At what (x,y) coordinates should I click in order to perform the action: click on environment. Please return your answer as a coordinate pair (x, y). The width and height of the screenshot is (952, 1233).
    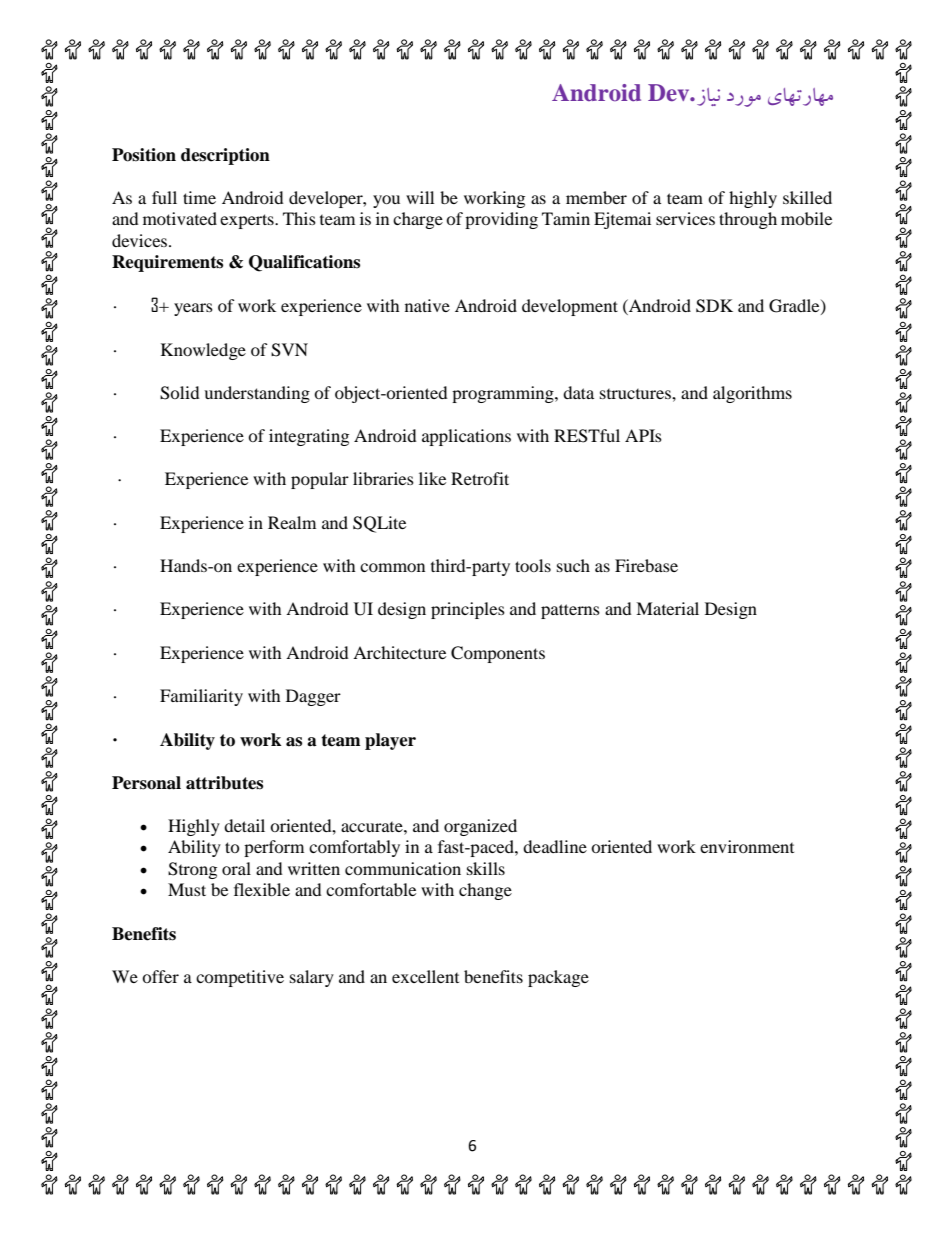
    Looking at the image, I should click on (747, 846).
